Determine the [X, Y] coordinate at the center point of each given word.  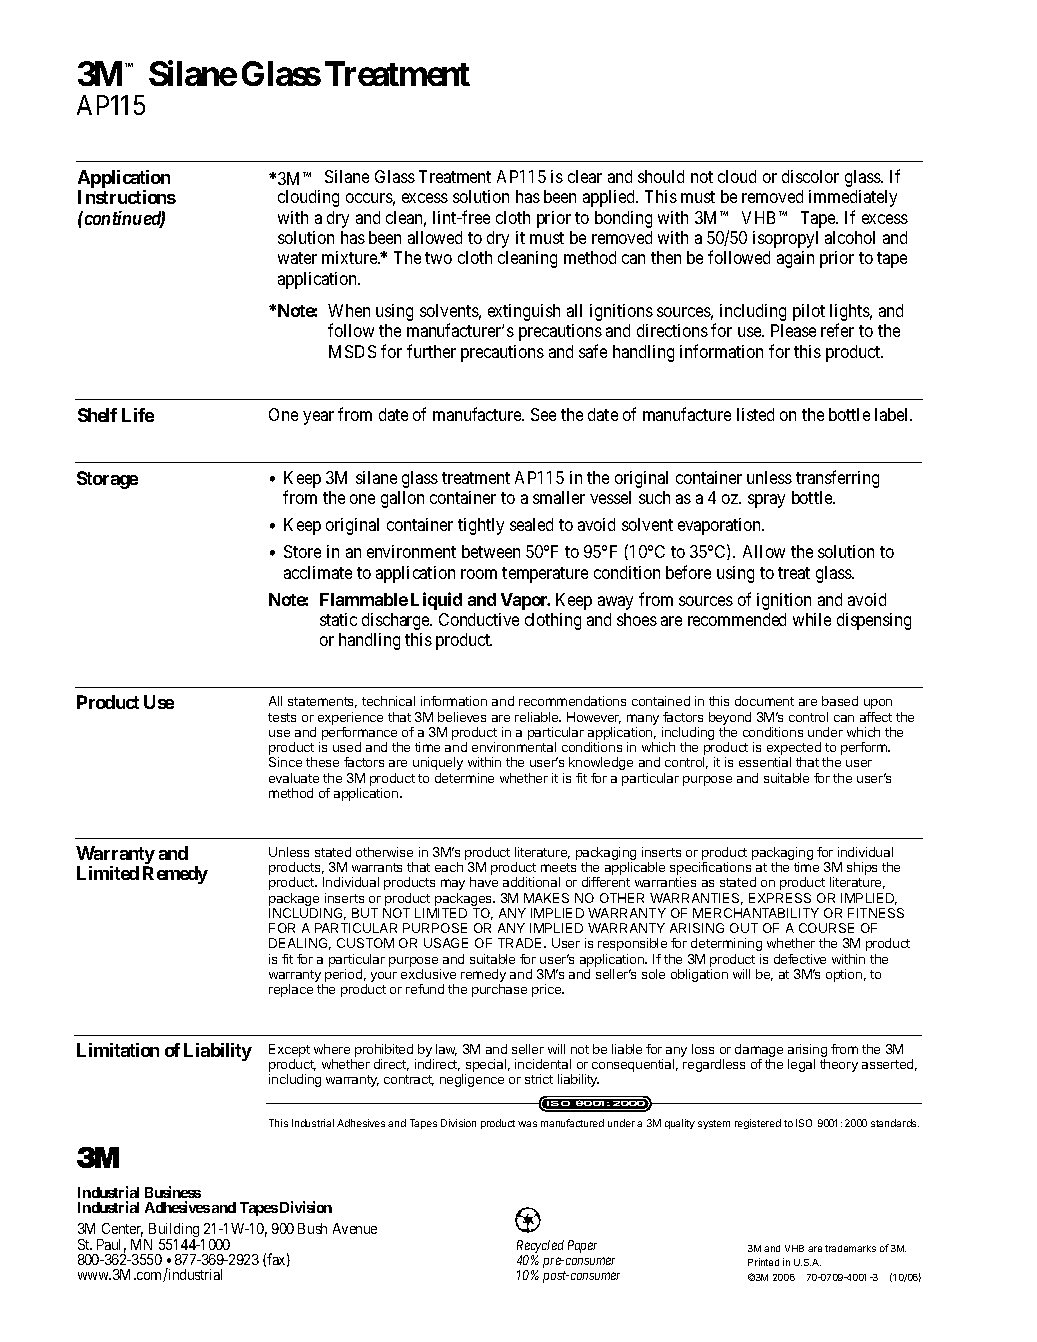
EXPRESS [780, 898]
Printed [763, 1262]
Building [174, 1232]
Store [302, 551]
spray [766, 501]
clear [585, 176]
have [484, 882]
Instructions [127, 197]
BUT [365, 913]
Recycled [540, 1248]
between [491, 551]
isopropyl [785, 239]
